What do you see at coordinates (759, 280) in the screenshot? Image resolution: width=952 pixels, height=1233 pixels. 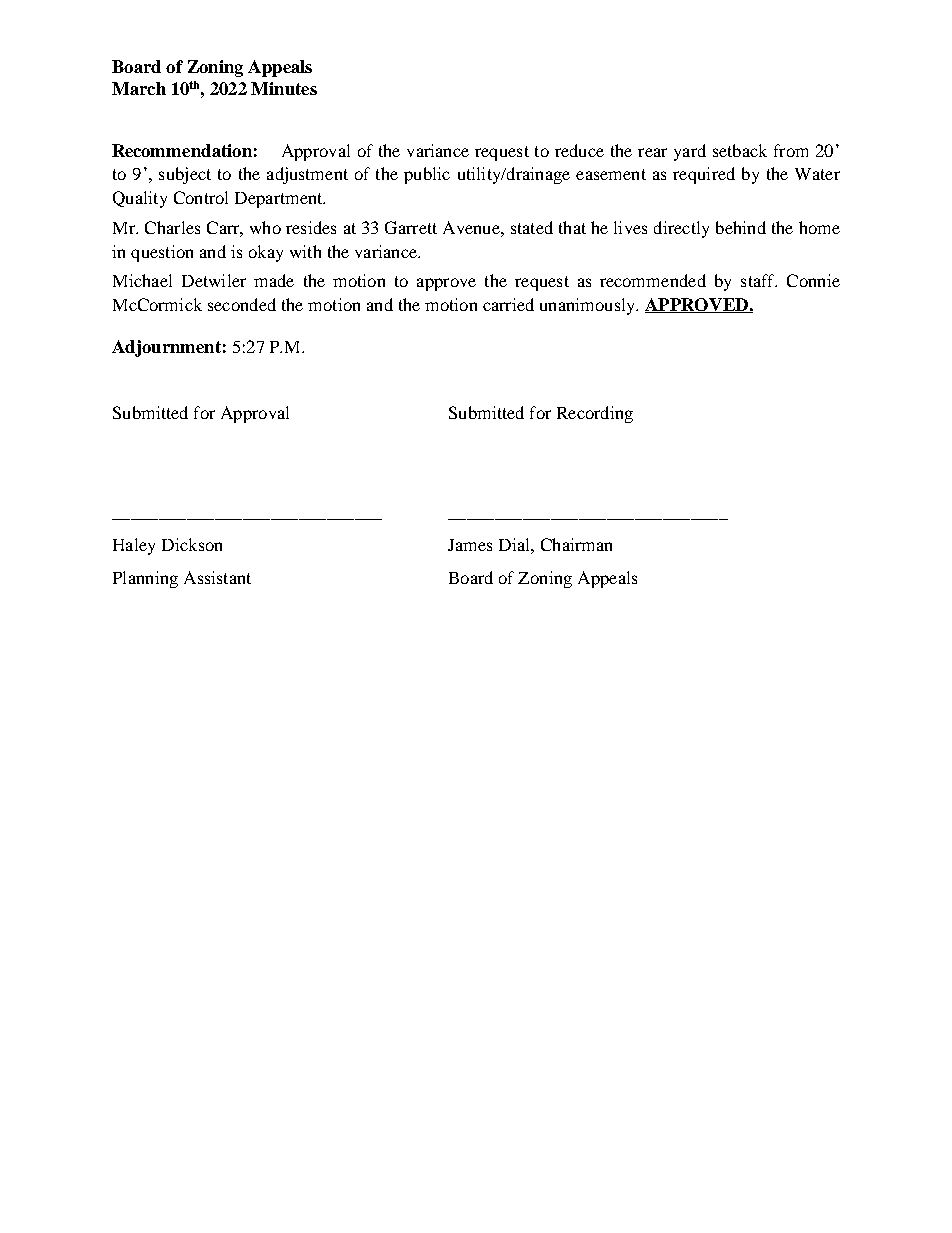 I see `staff` at bounding box center [759, 280].
